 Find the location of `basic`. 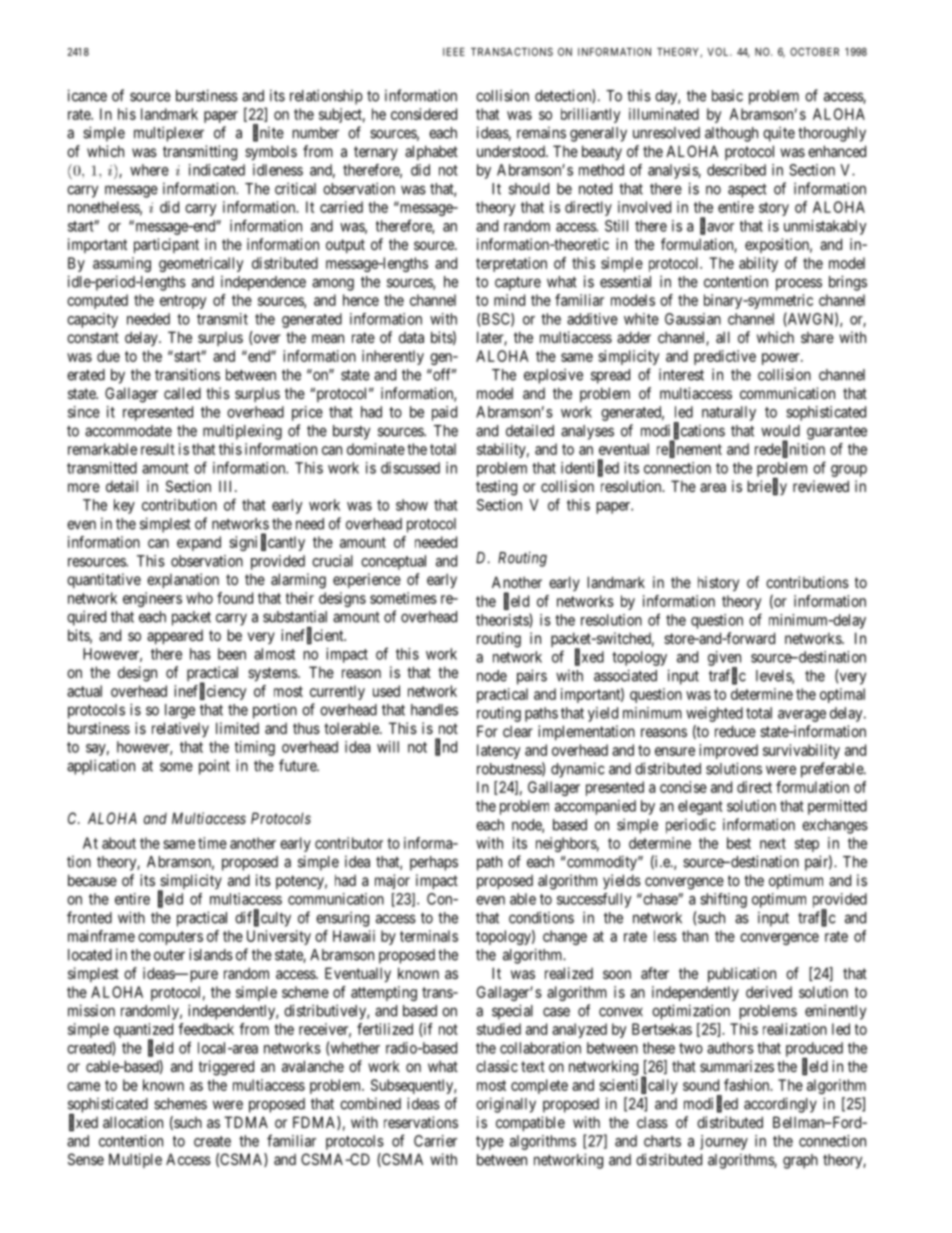

basic is located at coordinates (727, 95).
